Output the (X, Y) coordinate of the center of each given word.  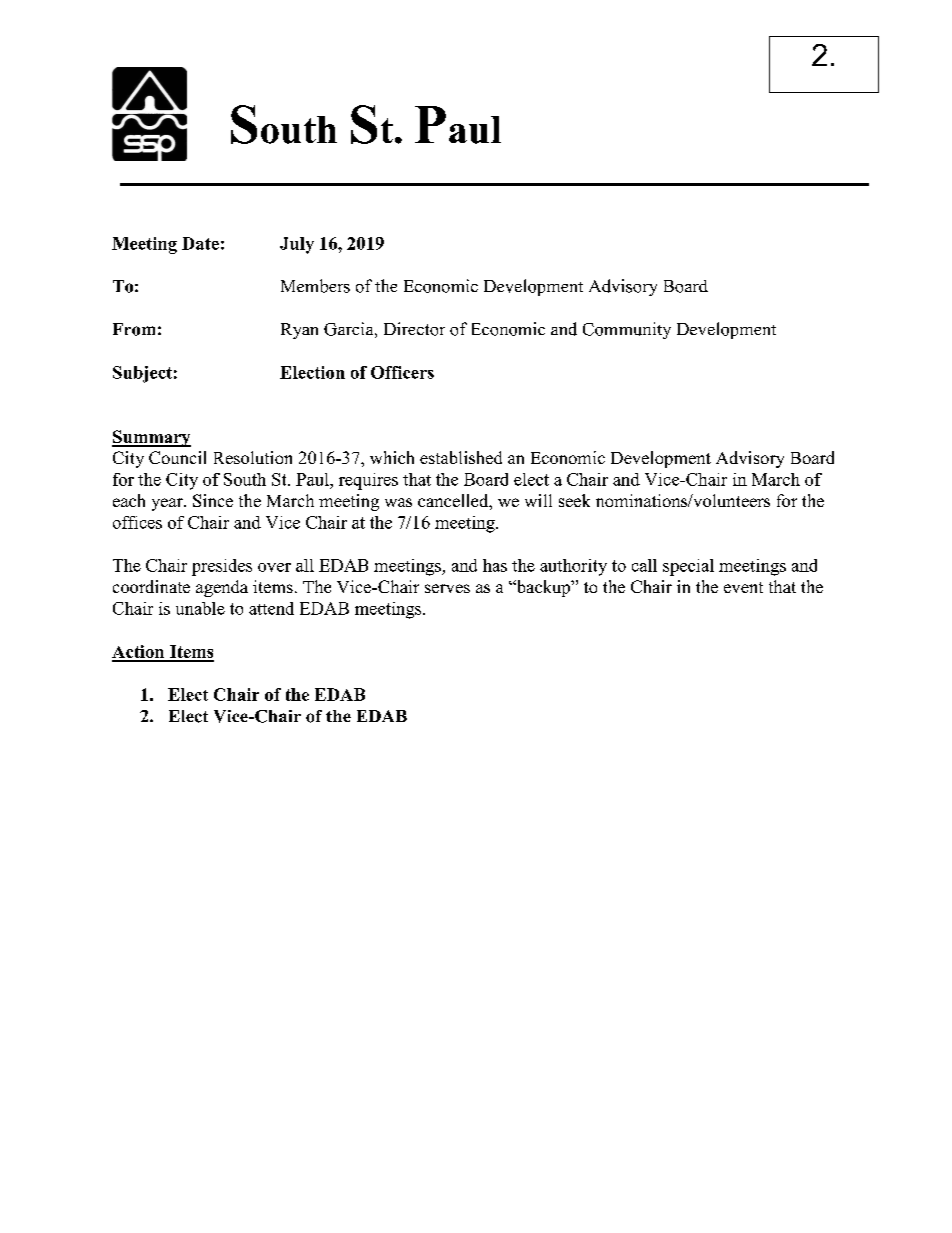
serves (447, 588)
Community (627, 330)
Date (200, 243)
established (461, 457)
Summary (151, 438)
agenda (222, 588)
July (297, 245)
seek (574, 500)
